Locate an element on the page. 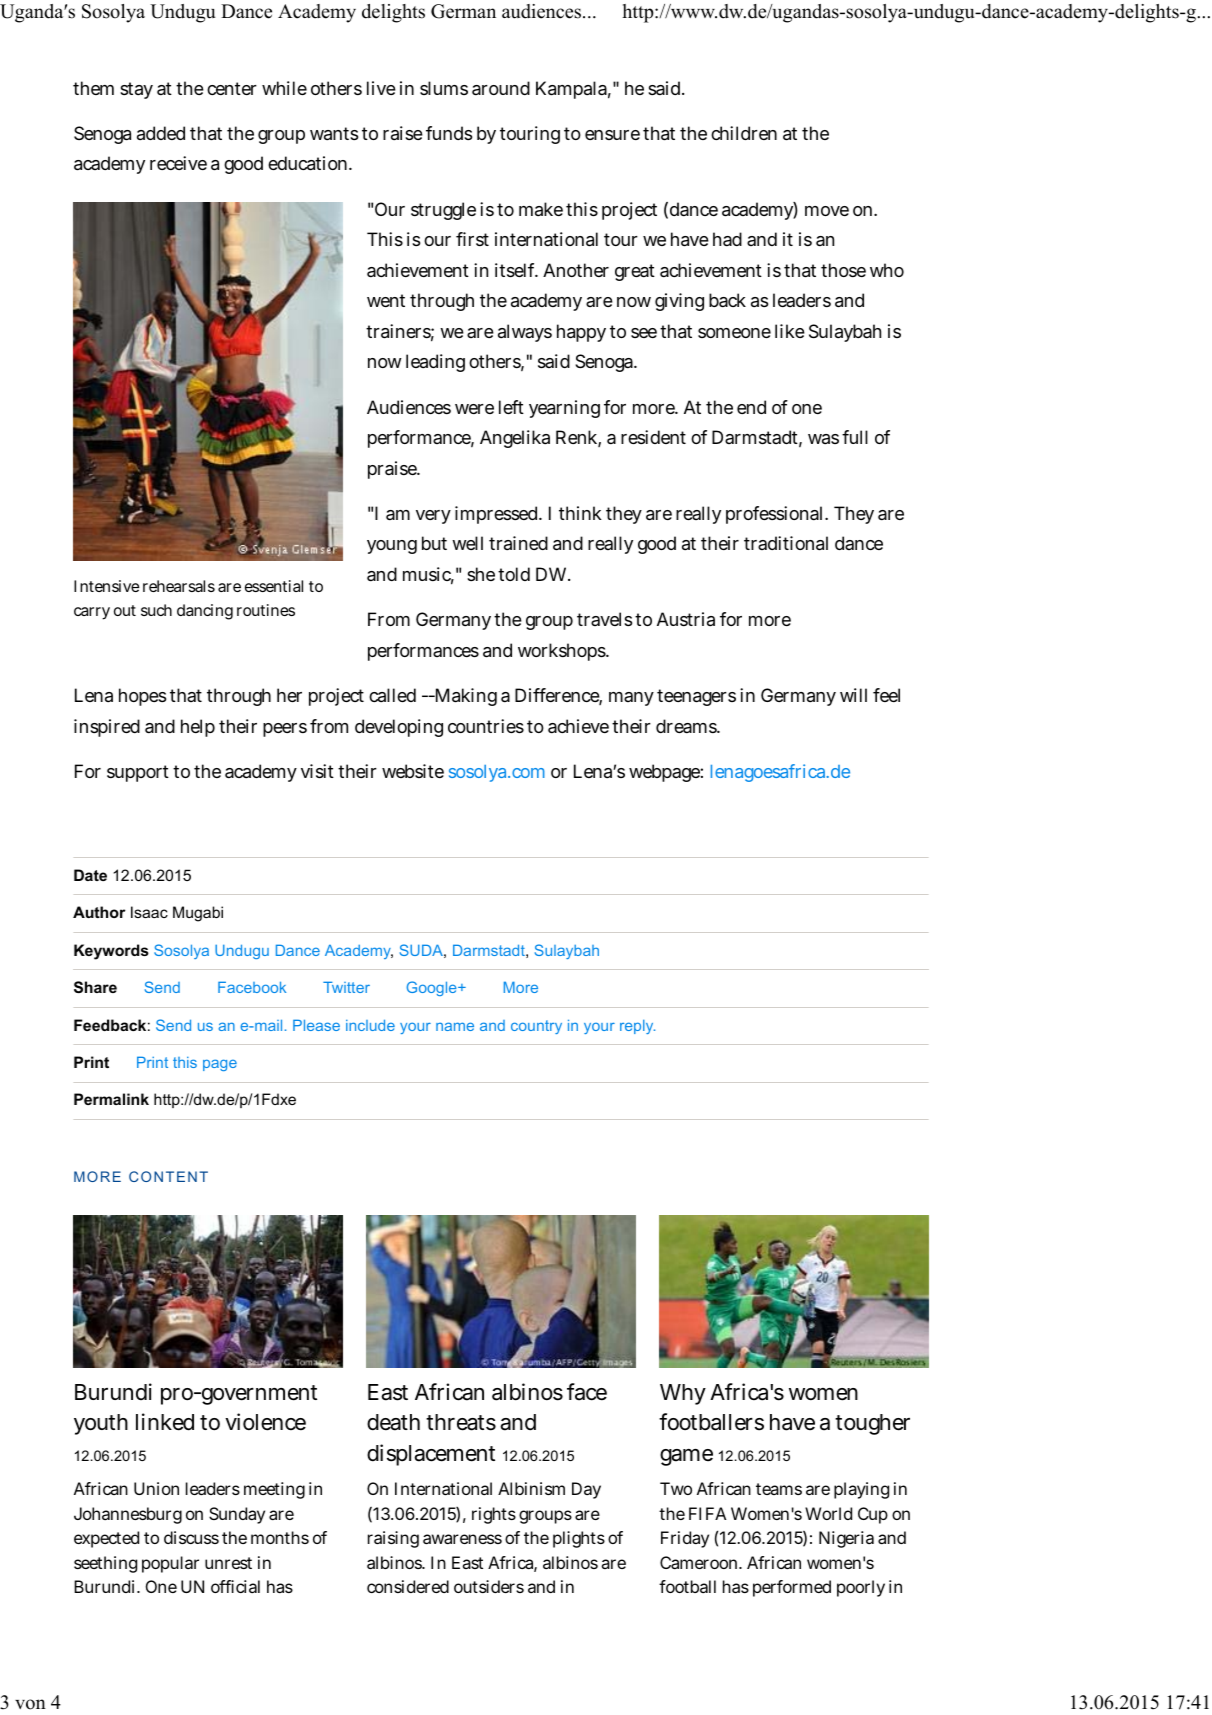 This image has width=1212, height=1715. children is located at coordinates (744, 133).
